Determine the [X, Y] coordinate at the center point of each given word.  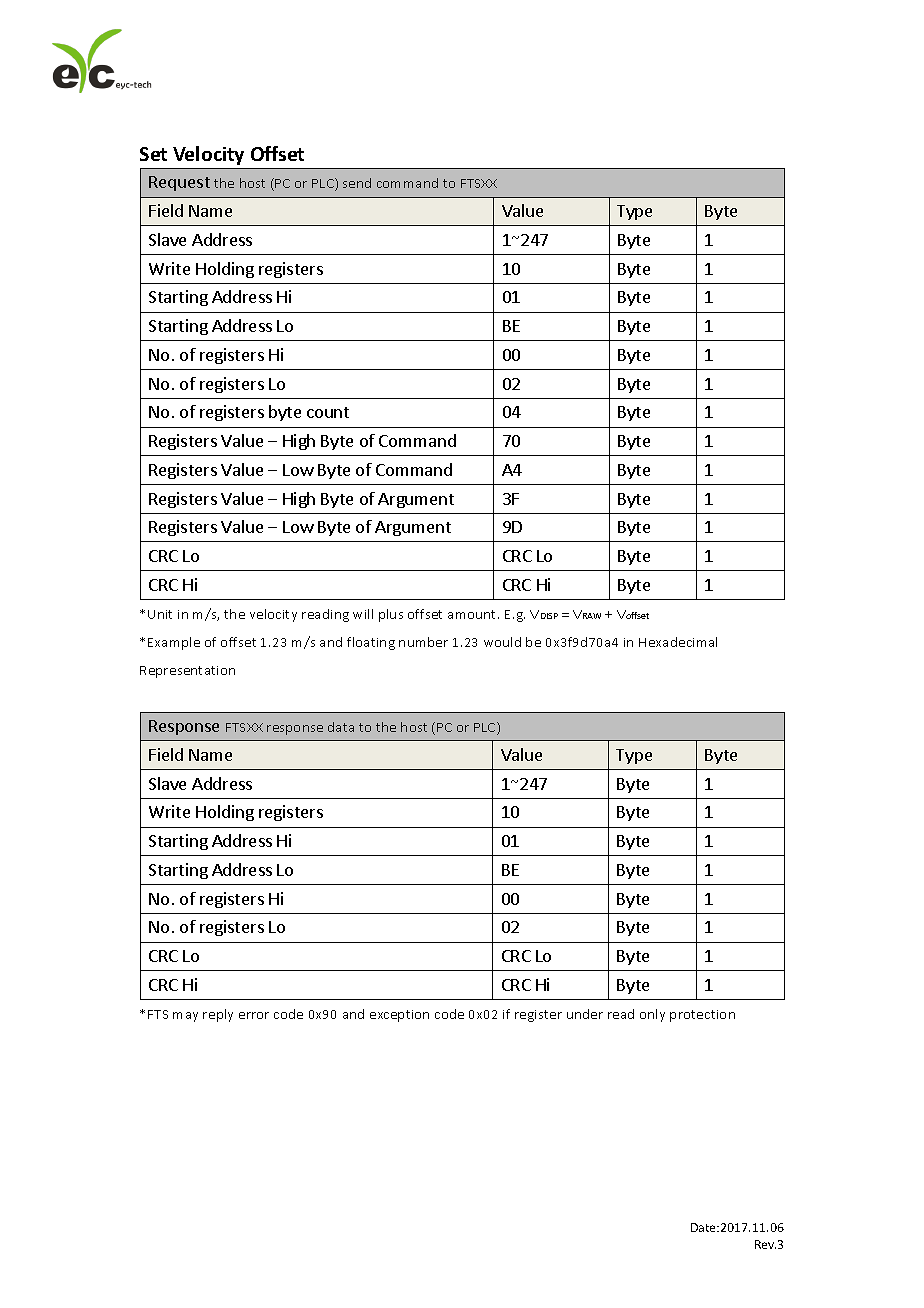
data [341, 727]
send [357, 183]
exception [399, 1016]
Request [179, 183]
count [328, 412]
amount [473, 614]
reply [218, 1015]
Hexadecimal [678, 642]
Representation [187, 672]
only [652, 1015]
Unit [160, 614]
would [502, 642]
